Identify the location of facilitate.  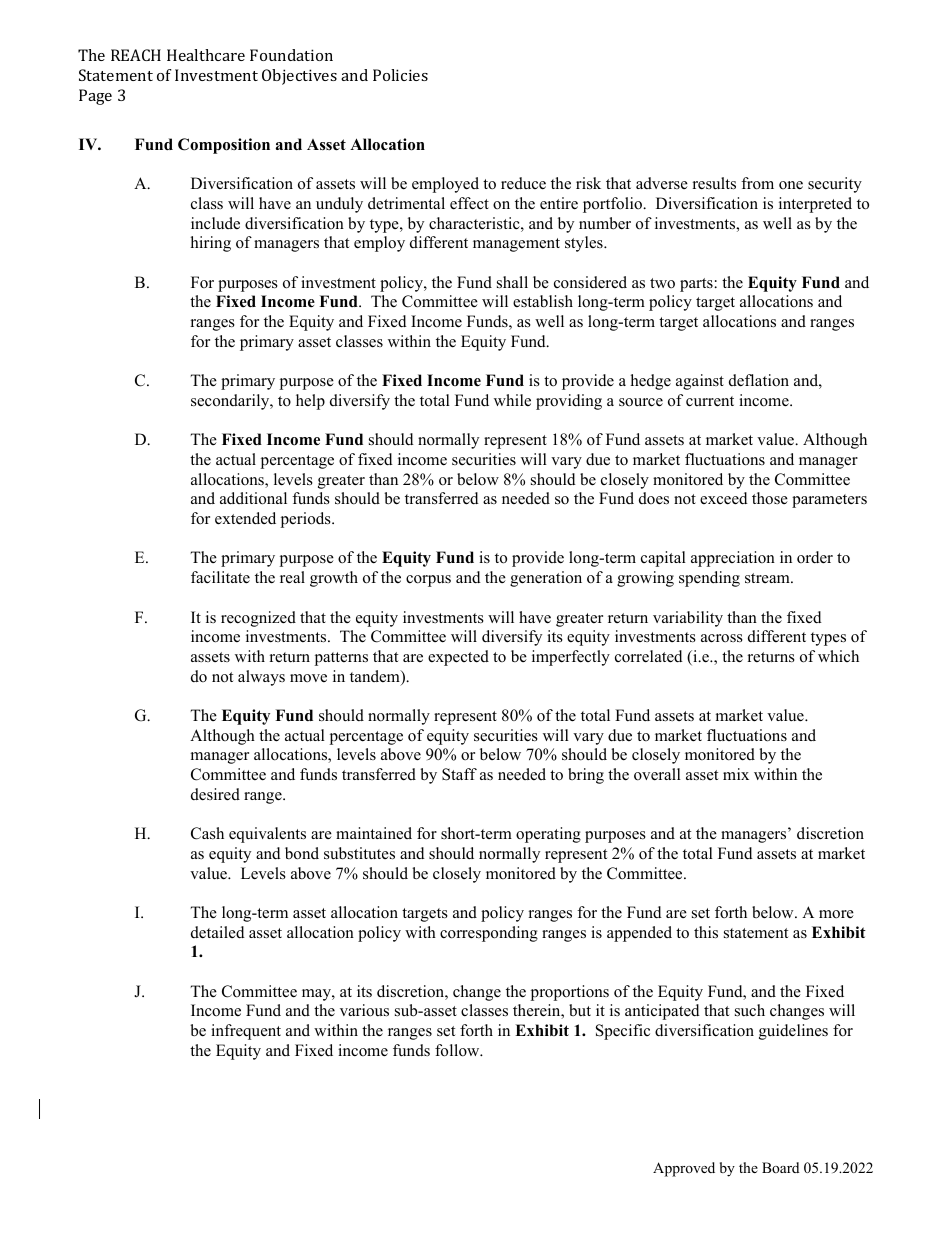
(220, 577).
